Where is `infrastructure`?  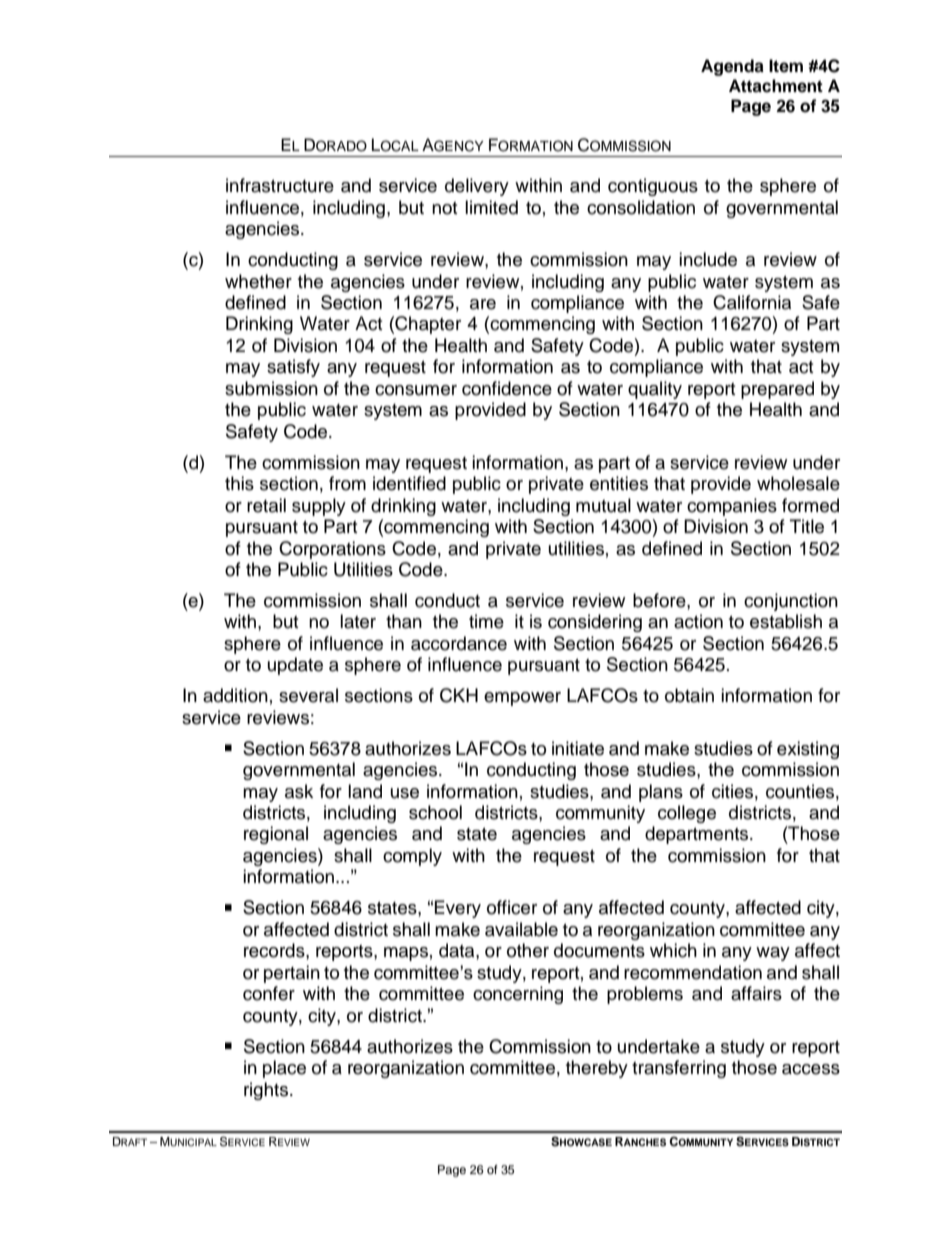 infrastructure is located at coordinates (280, 185).
